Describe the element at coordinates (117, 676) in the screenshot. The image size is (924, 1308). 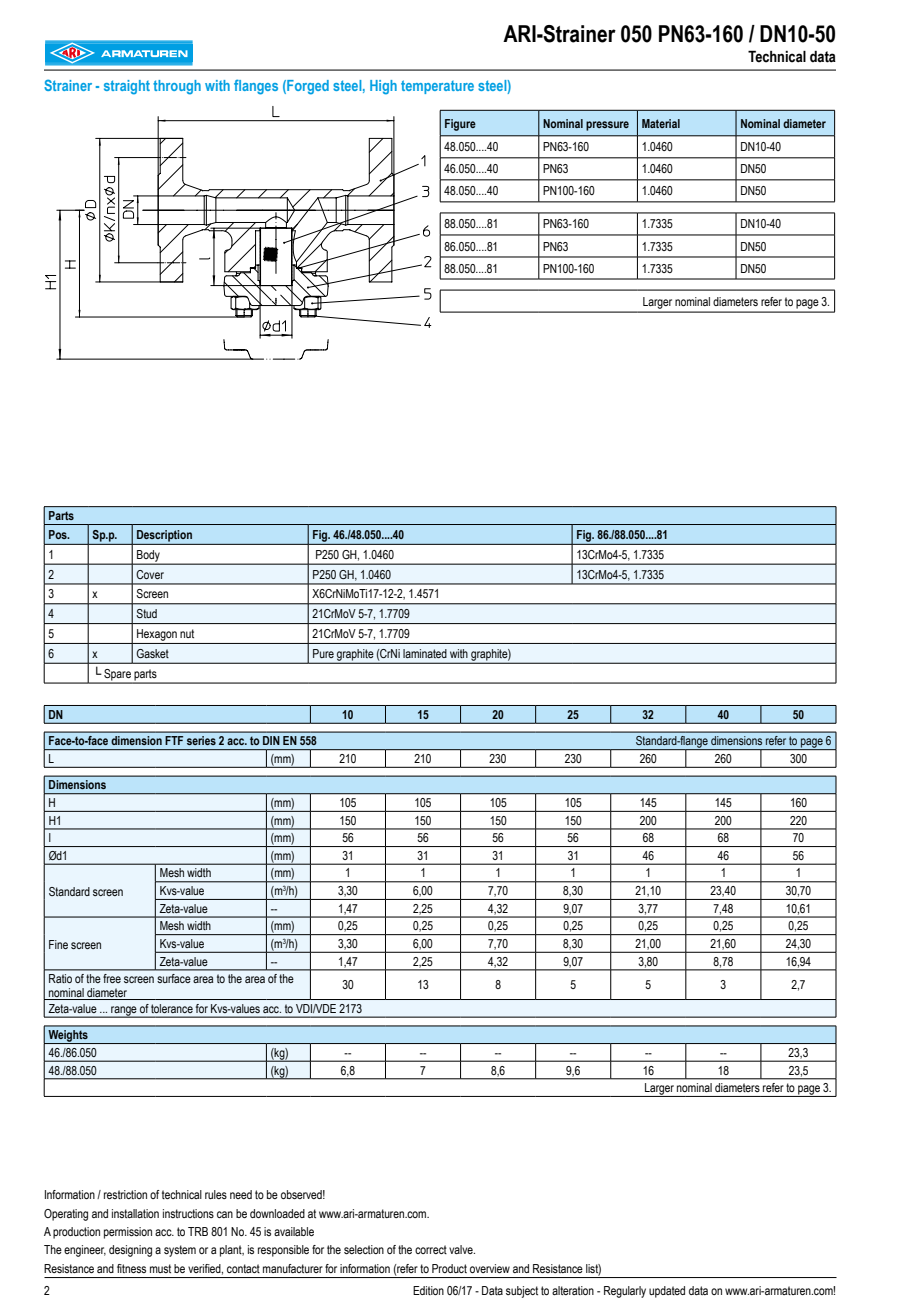
I see `Spare` at that location.
